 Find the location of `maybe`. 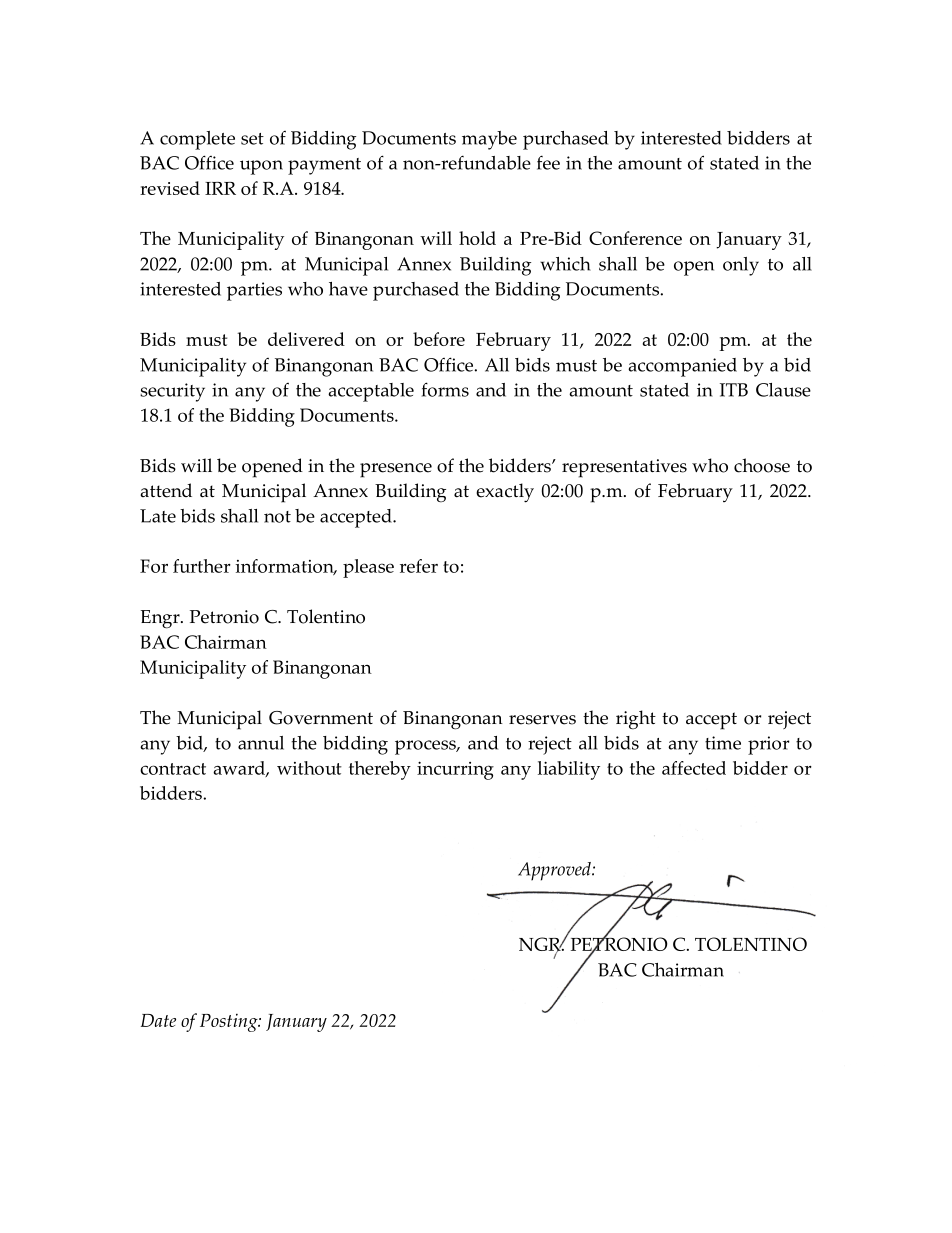

maybe is located at coordinates (489, 140).
